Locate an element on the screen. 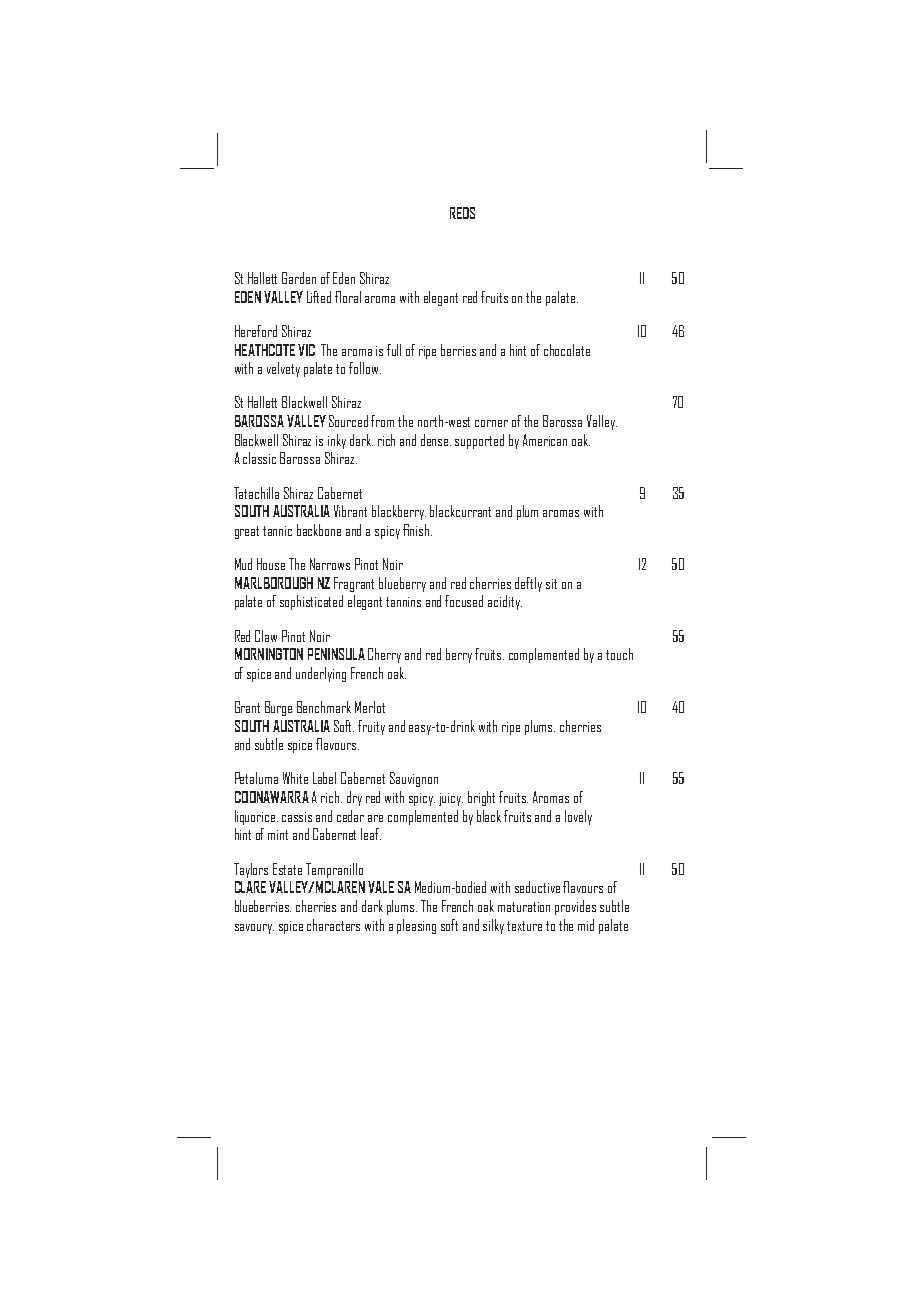  dense is located at coordinates (436, 440).
